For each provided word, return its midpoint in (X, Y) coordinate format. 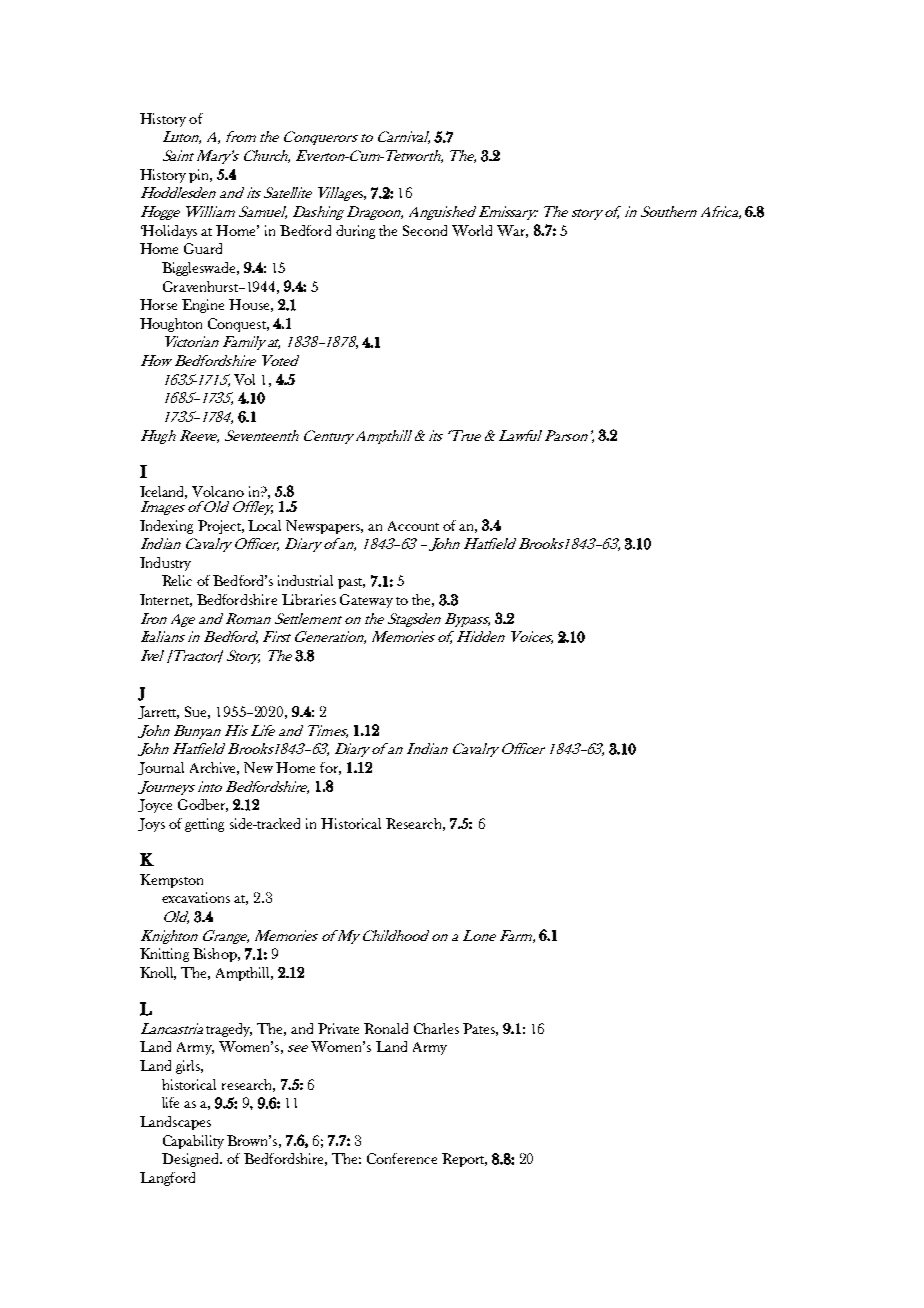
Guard (203, 248)
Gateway (366, 601)
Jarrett (158, 712)
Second (425, 230)
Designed (192, 1160)
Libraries (309, 599)
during (355, 232)
